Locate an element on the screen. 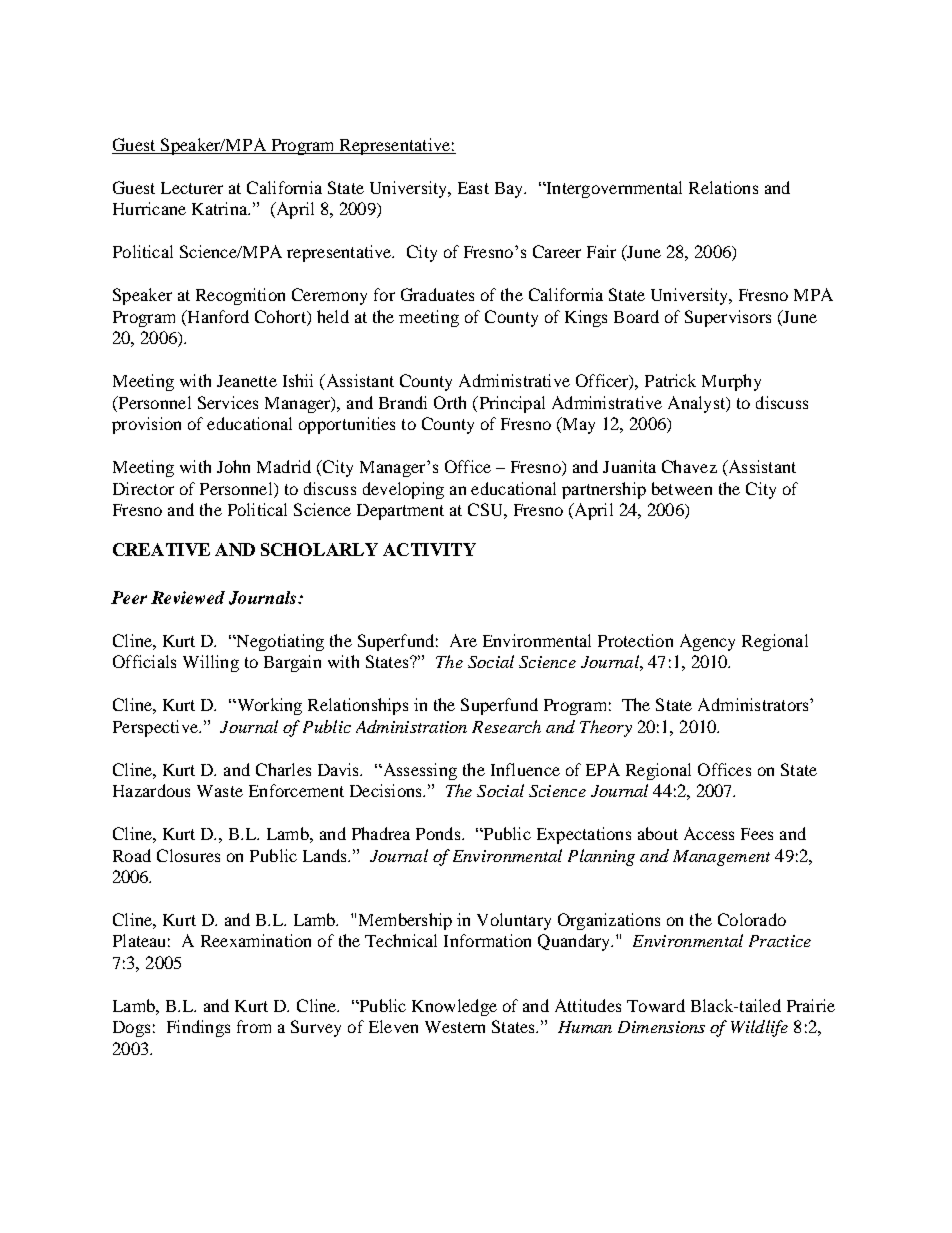 The image size is (952, 1233). Analyst is located at coordinates (698, 404).
